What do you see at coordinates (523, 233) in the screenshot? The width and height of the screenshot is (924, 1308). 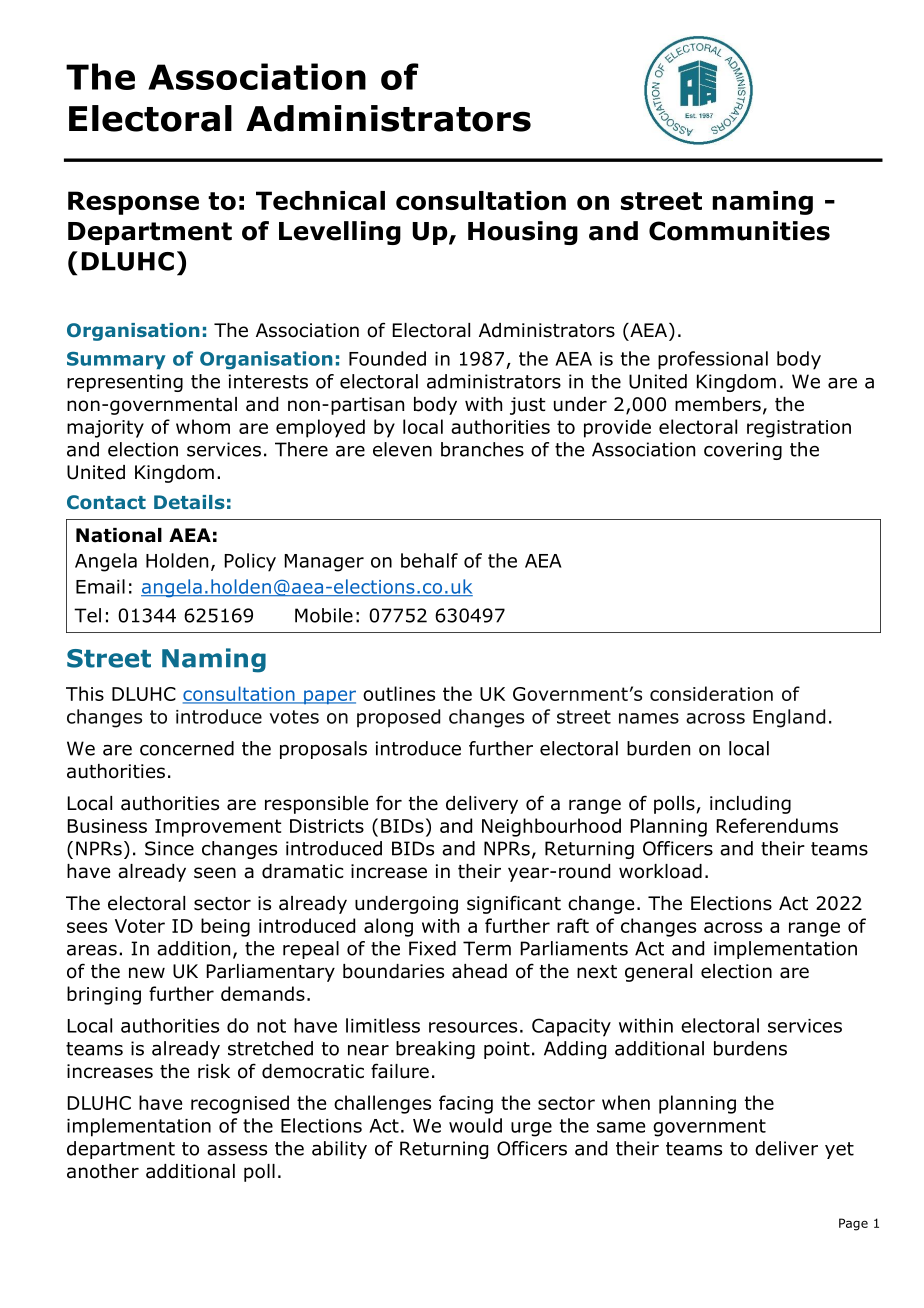 I see `Housing` at bounding box center [523, 233].
